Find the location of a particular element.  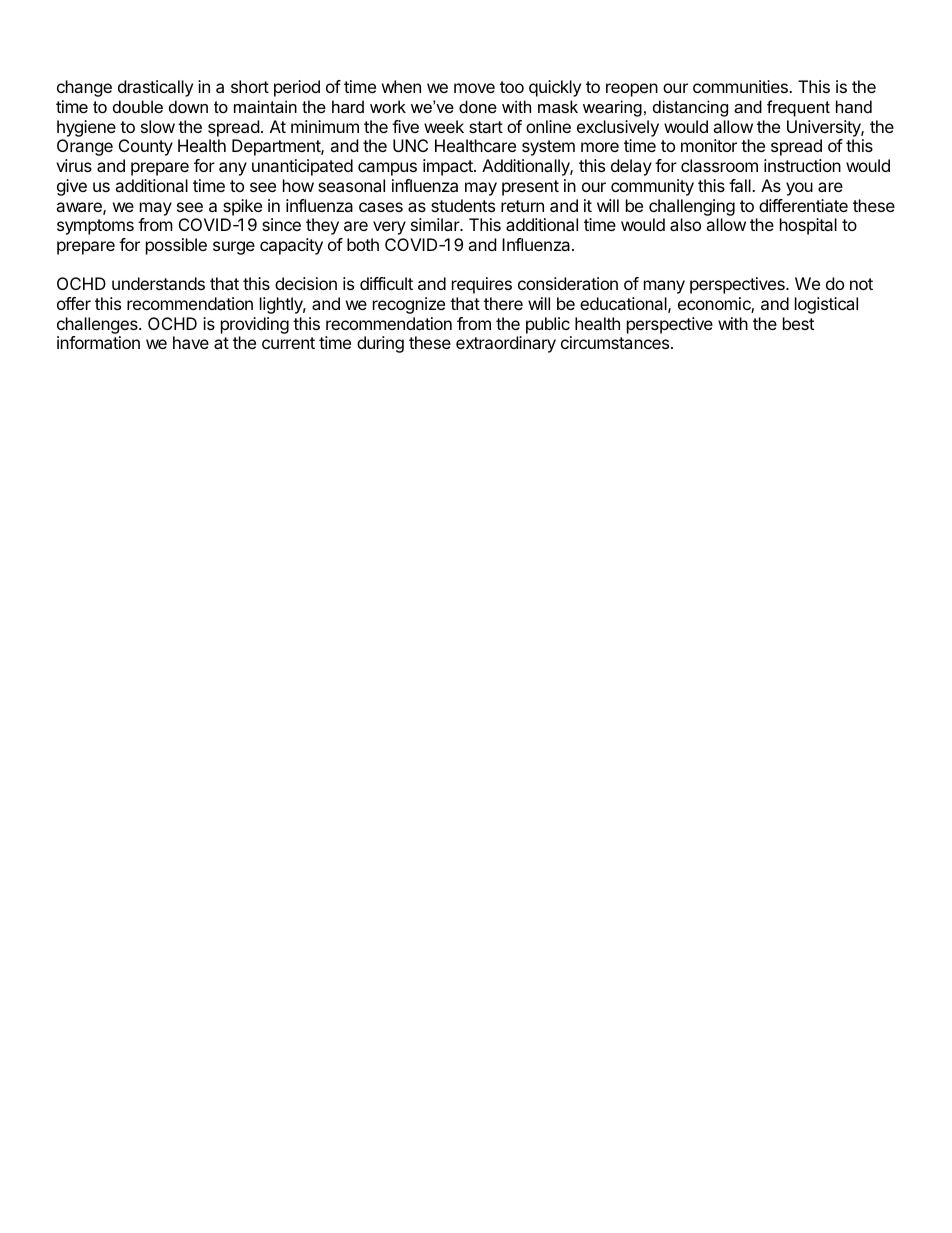

extraordinary is located at coordinates (506, 344).
